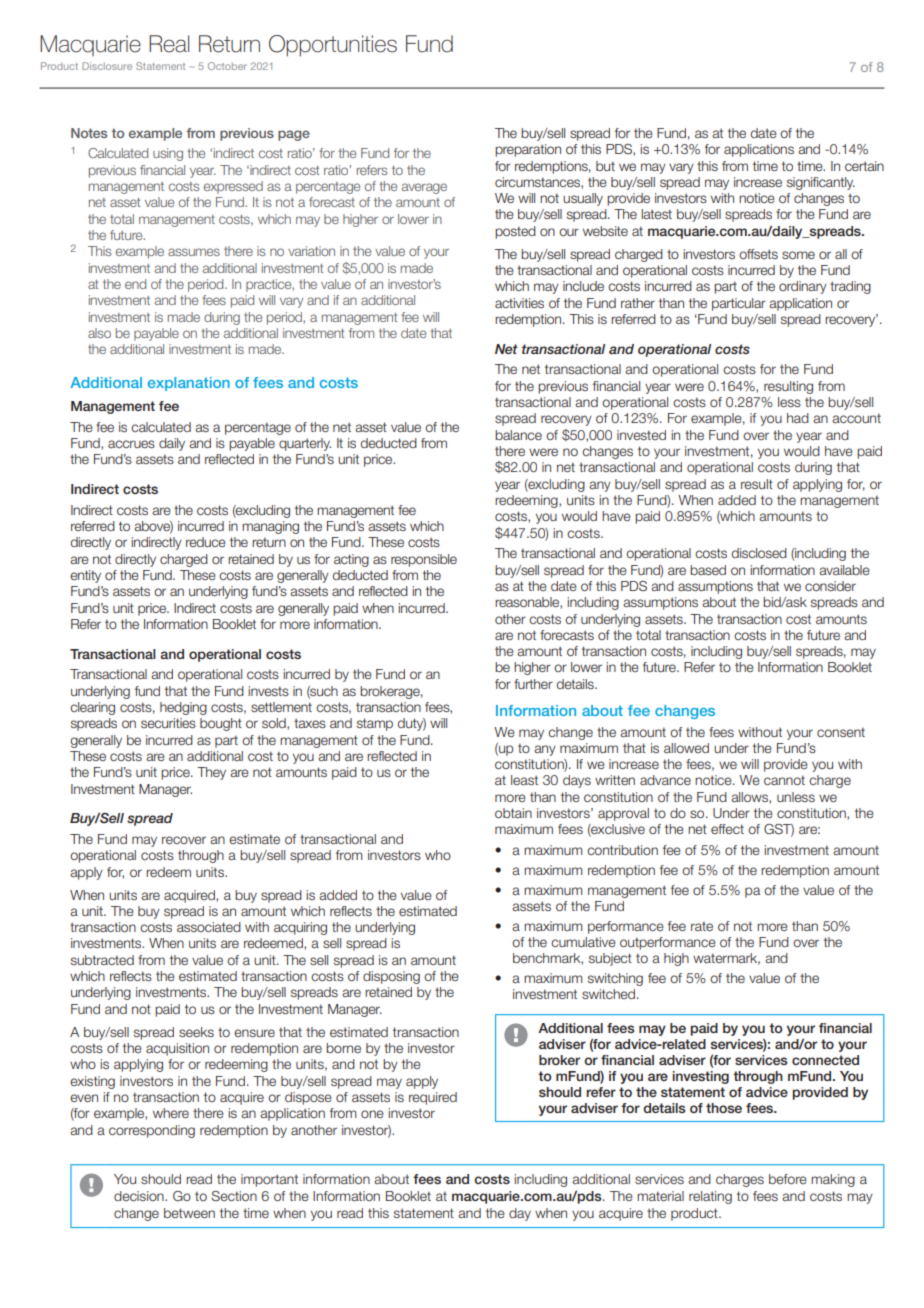  Describe the element at coordinates (784, 780) in the screenshot. I see `cannot` at that location.
